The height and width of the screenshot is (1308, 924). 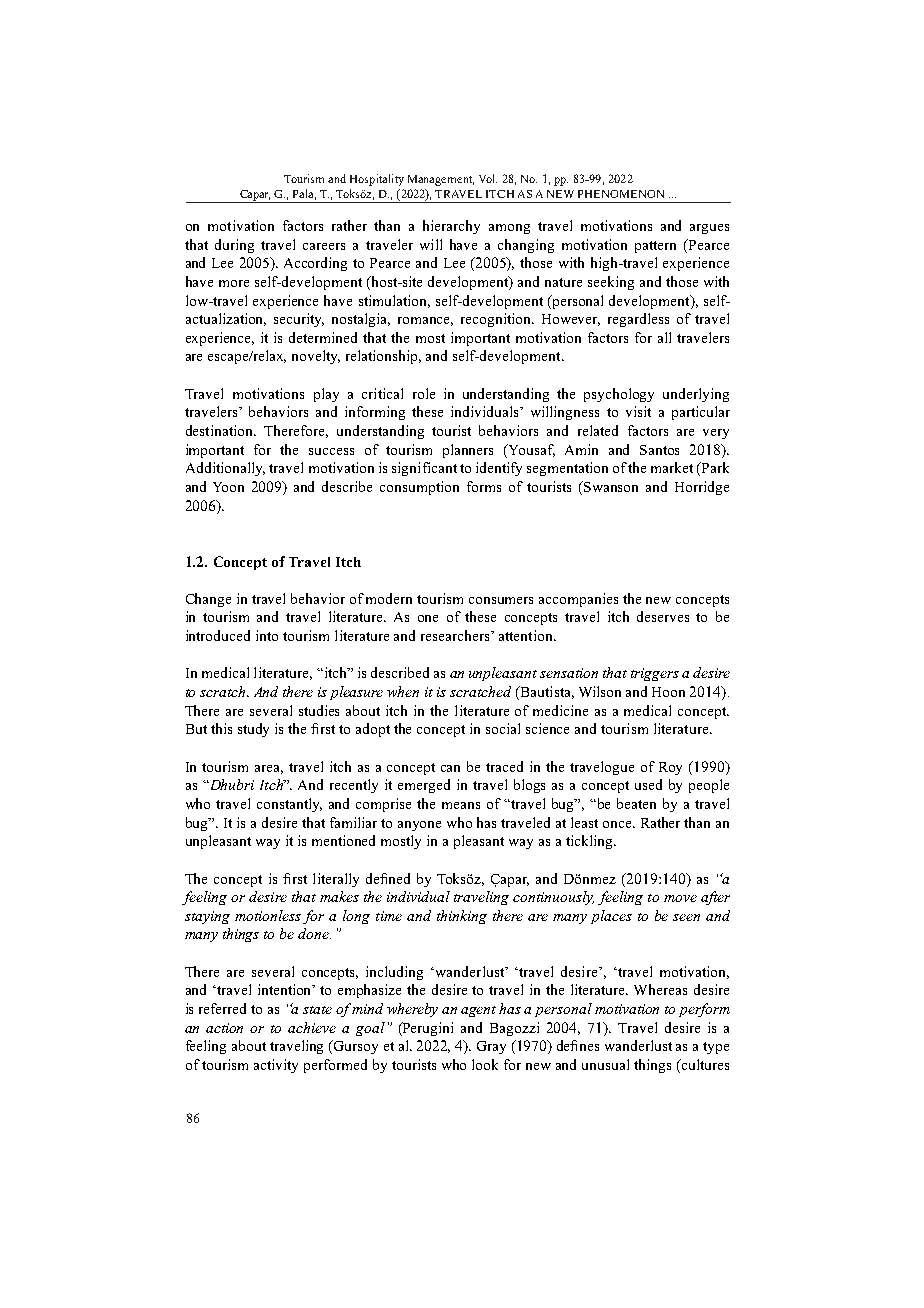 What do you see at coordinates (276, 1066) in the screenshot?
I see `activity` at bounding box center [276, 1066].
